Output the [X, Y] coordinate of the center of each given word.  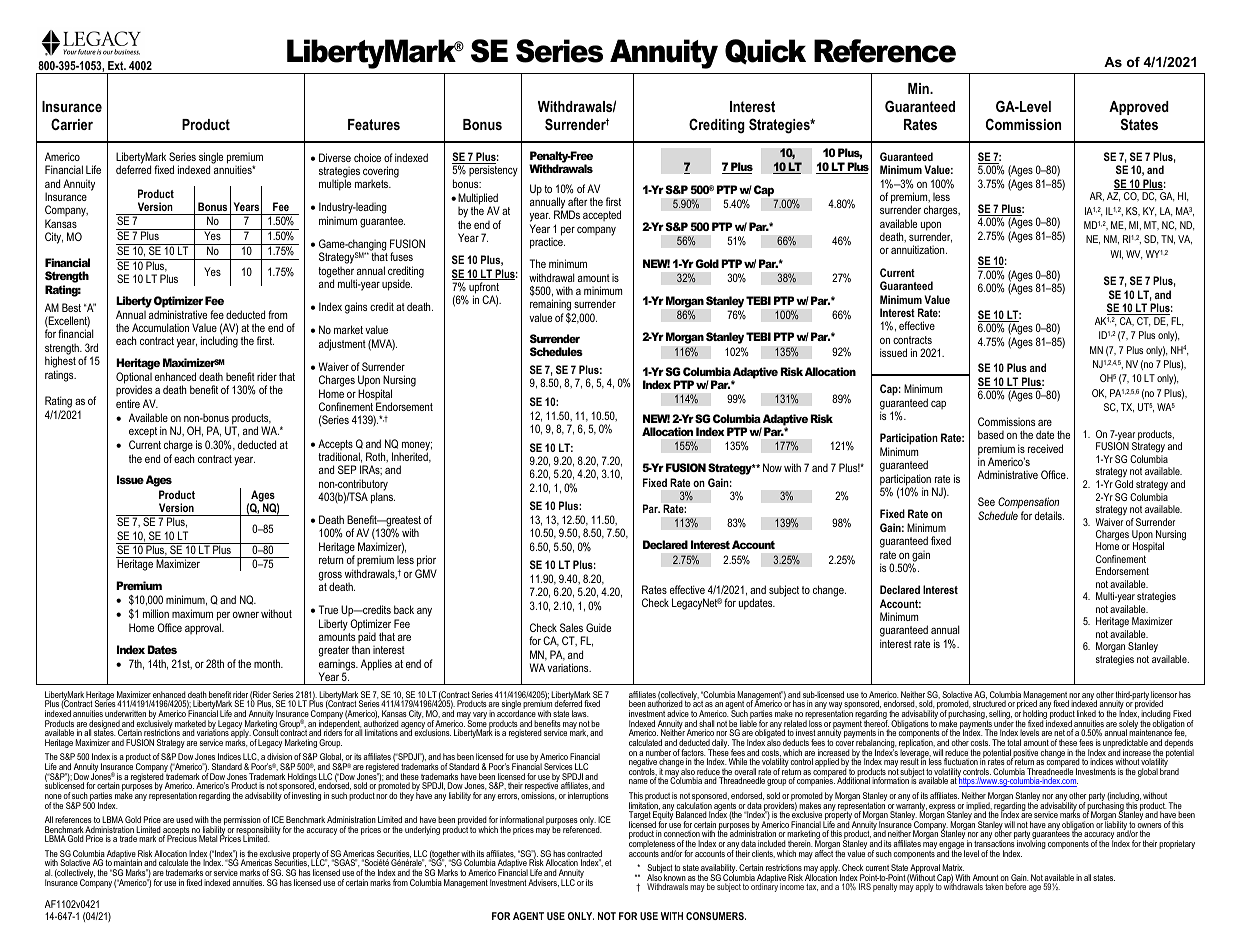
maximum [192, 613]
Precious [182, 838]
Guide [598, 627]
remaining [550, 306]
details [1049, 515]
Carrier [72, 124]
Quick [765, 51]
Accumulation [160, 327]
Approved [1139, 108]
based [991, 434]
